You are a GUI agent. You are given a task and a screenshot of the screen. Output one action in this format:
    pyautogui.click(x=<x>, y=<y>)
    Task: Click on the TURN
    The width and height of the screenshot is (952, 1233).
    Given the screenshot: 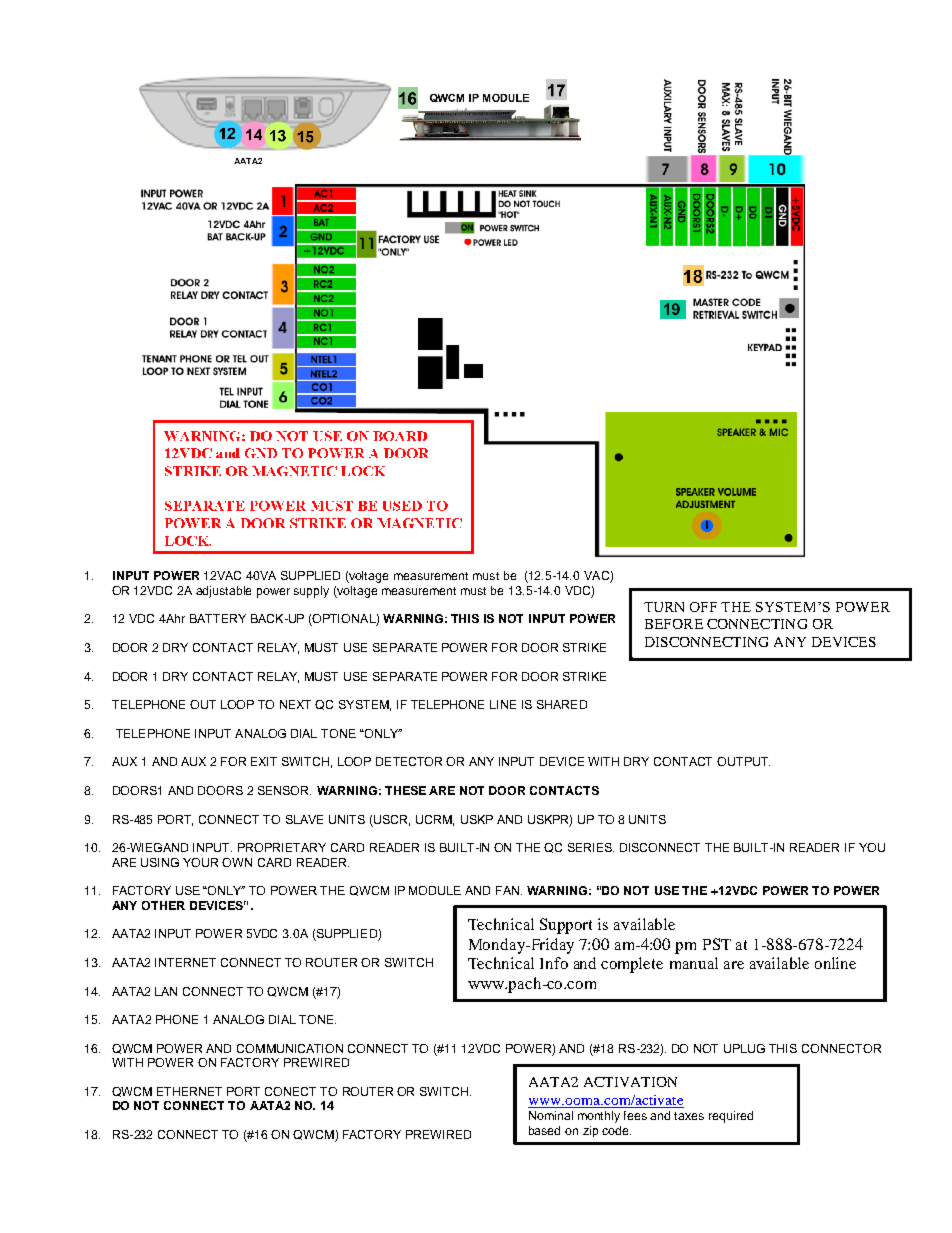 What is the action you would take?
    pyautogui.click(x=664, y=607)
